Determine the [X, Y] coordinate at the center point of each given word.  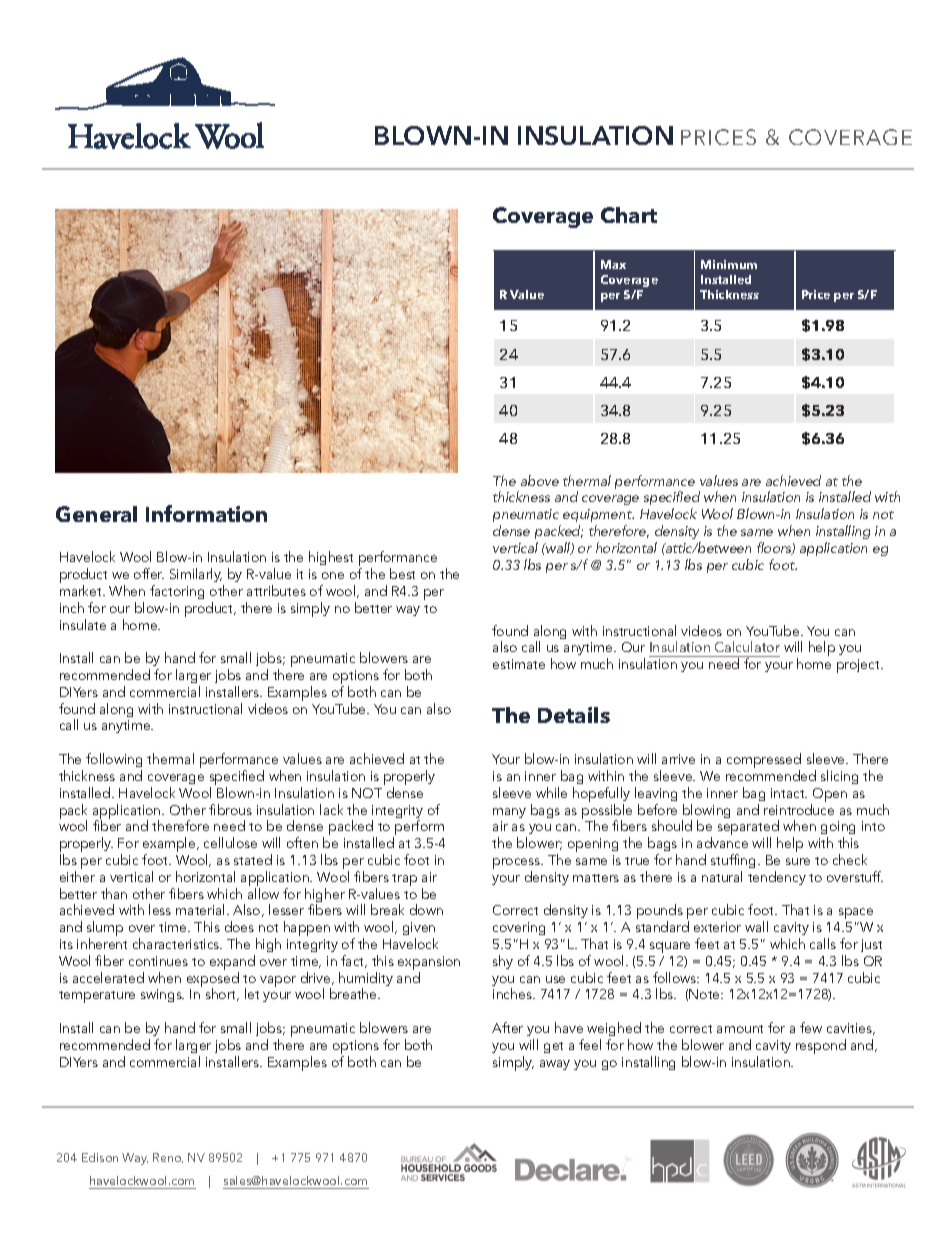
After [507, 1027]
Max [613, 264]
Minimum [729, 264]
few [811, 1027]
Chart [629, 215]
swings [162, 995]
